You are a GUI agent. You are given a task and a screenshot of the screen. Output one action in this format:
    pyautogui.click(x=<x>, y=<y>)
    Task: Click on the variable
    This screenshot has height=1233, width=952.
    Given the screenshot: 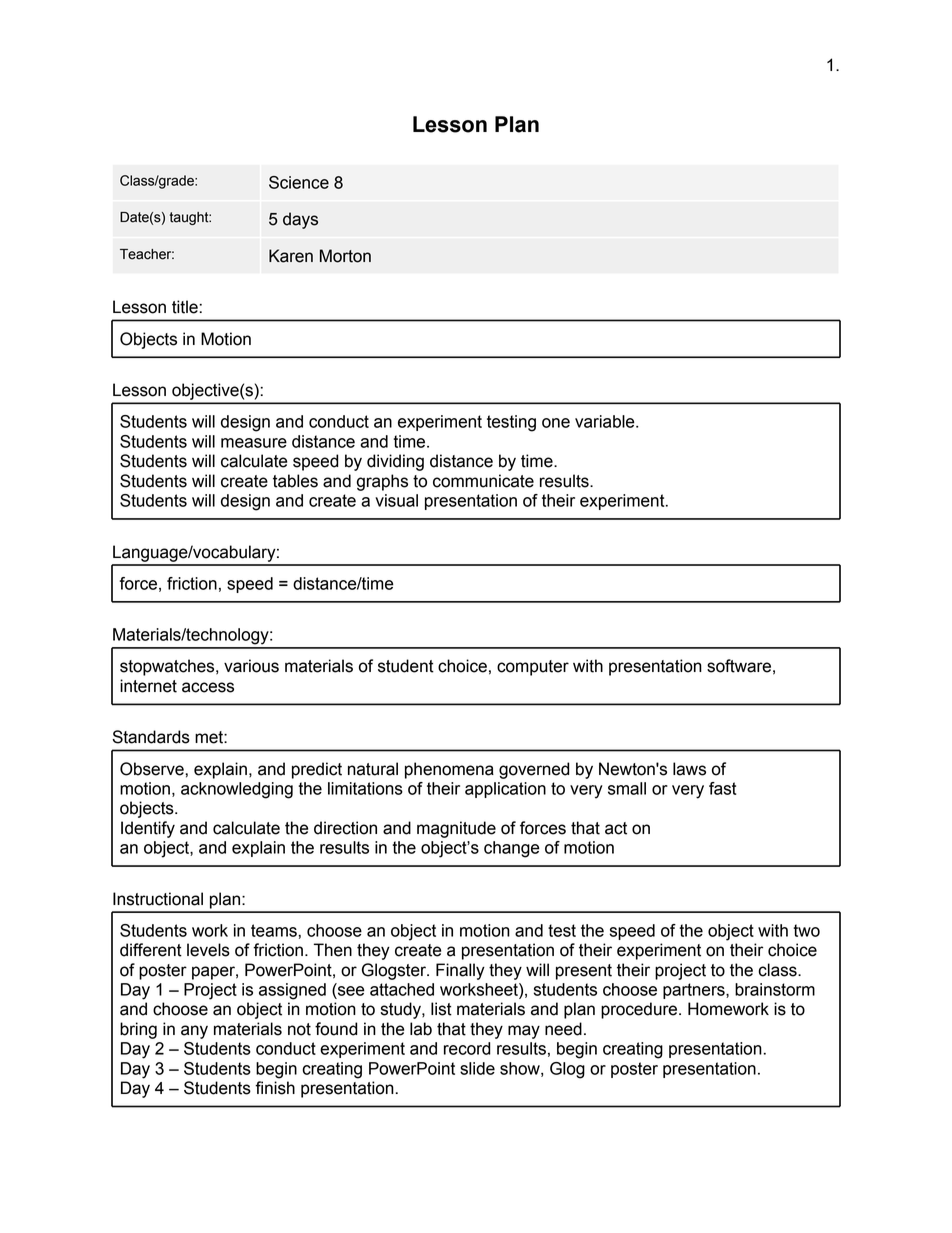 What is the action you would take?
    pyautogui.click(x=606, y=421)
